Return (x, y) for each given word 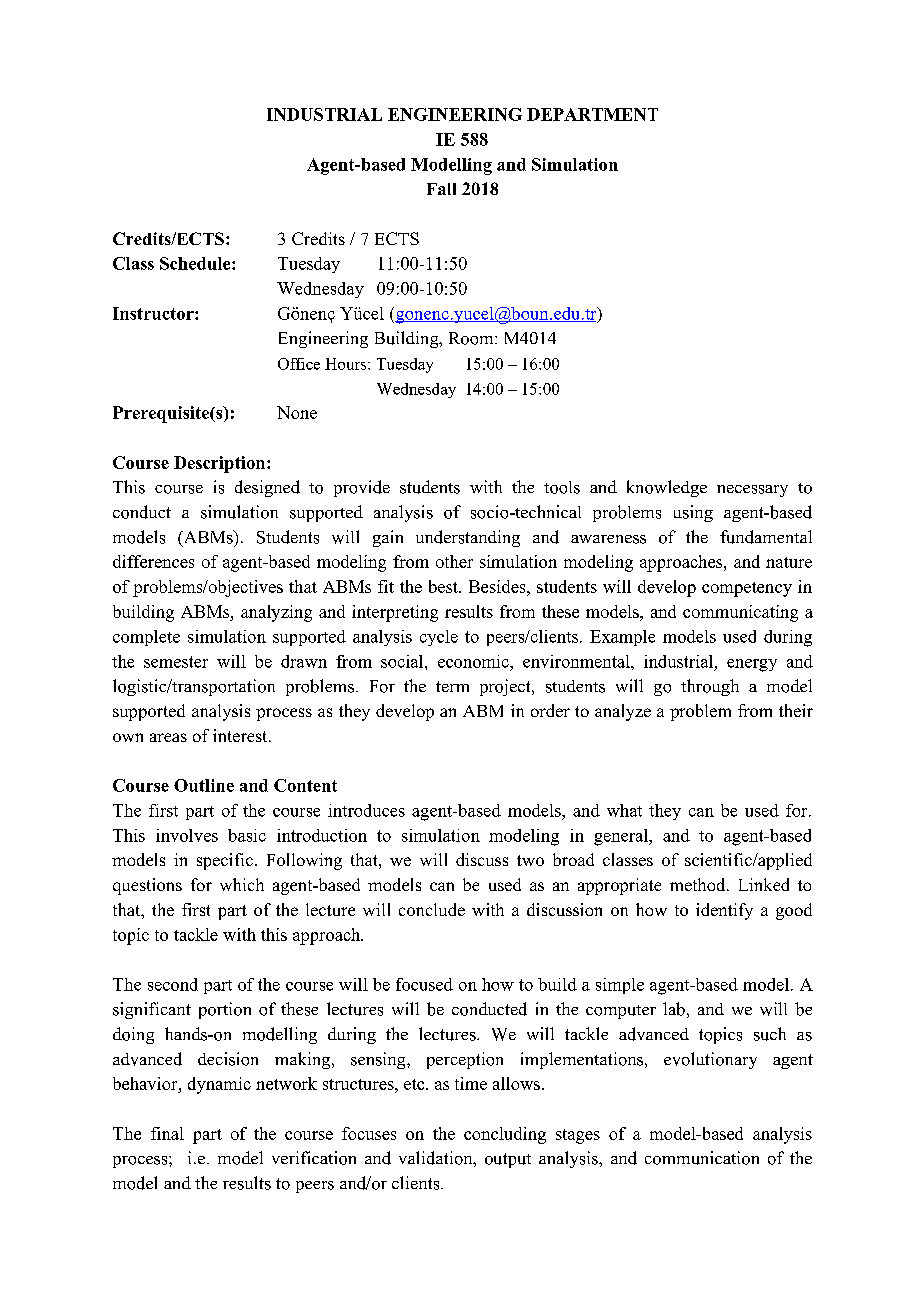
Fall (441, 189)
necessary (752, 491)
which (242, 884)
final (167, 1133)
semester (176, 662)
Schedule (196, 263)
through (710, 687)
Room (472, 338)
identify (724, 911)
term (452, 686)
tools (562, 487)
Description (221, 464)
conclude (432, 909)
